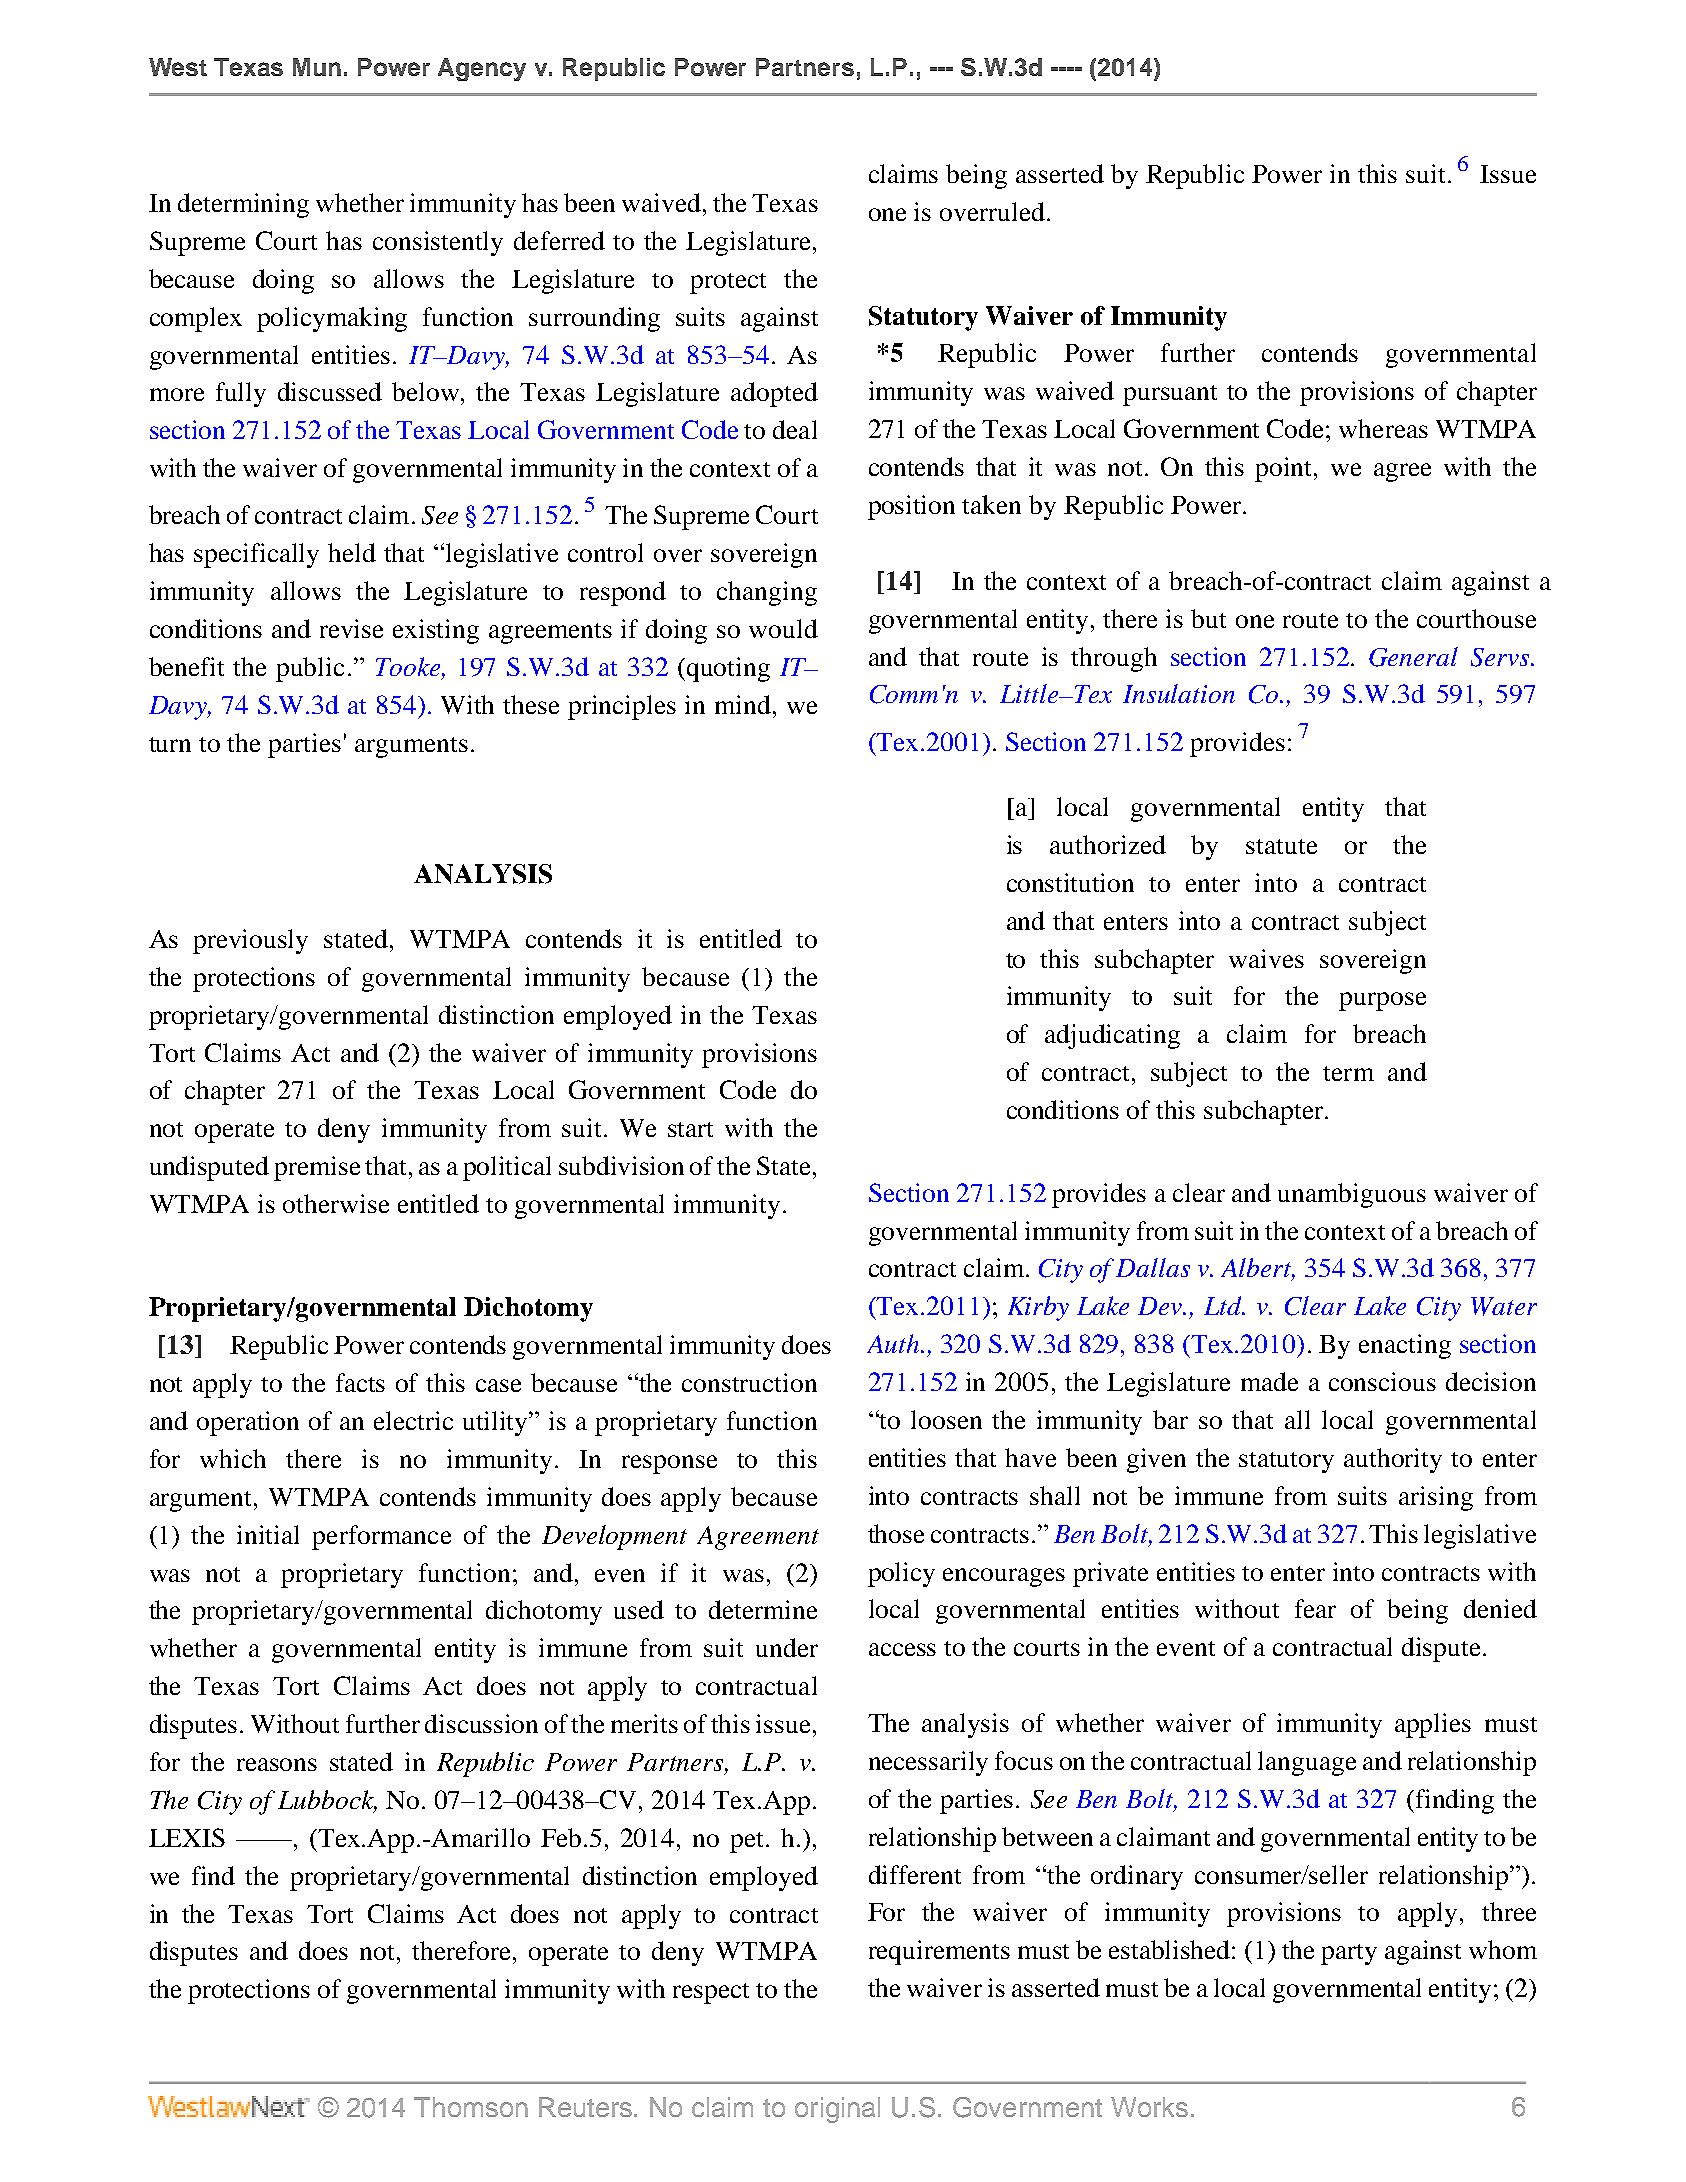 The height and width of the screenshot is (2182, 1686). Describe the element at coordinates (559, 240) in the screenshot. I see `deferred` at that location.
